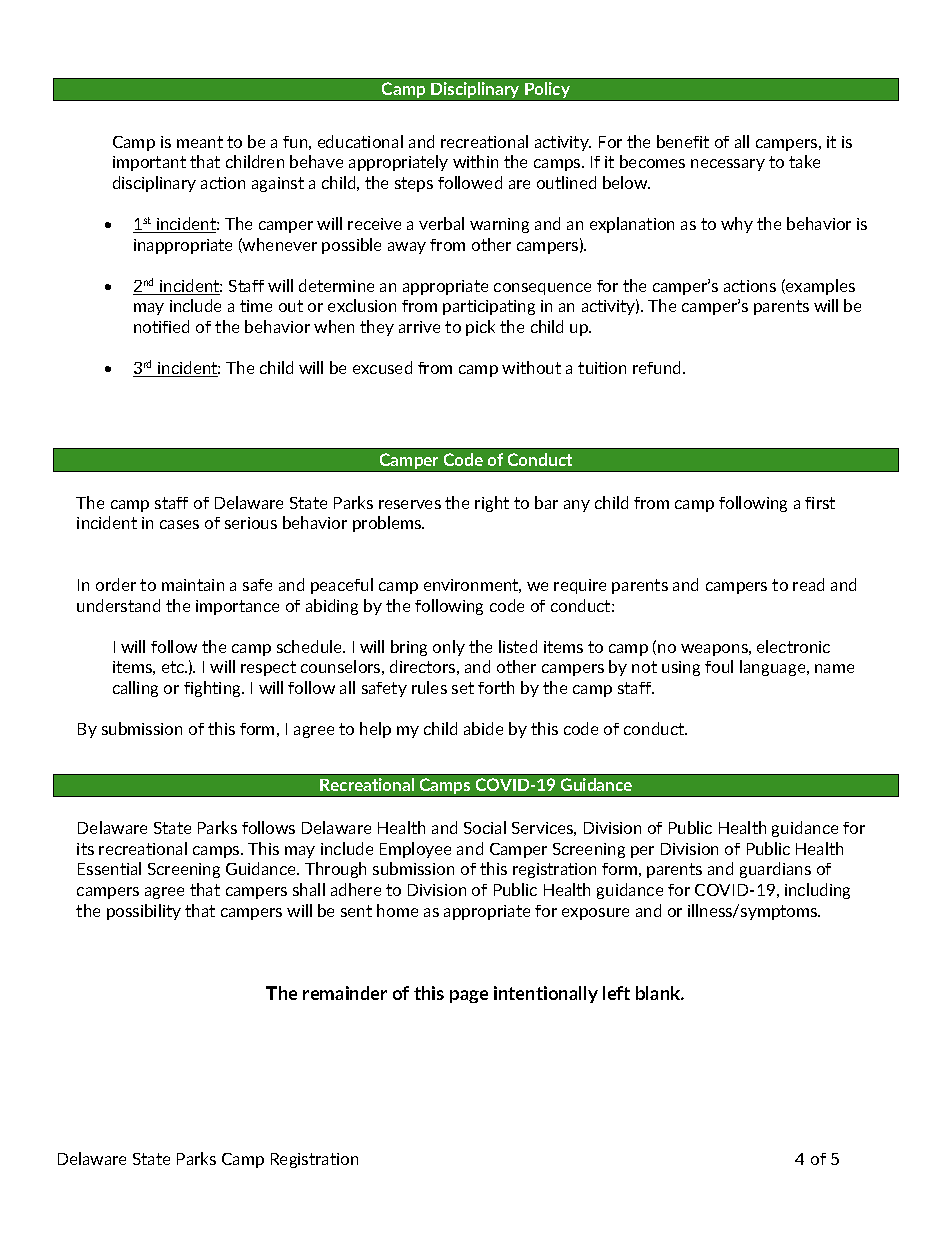  I want to click on necessary, so click(728, 165).
